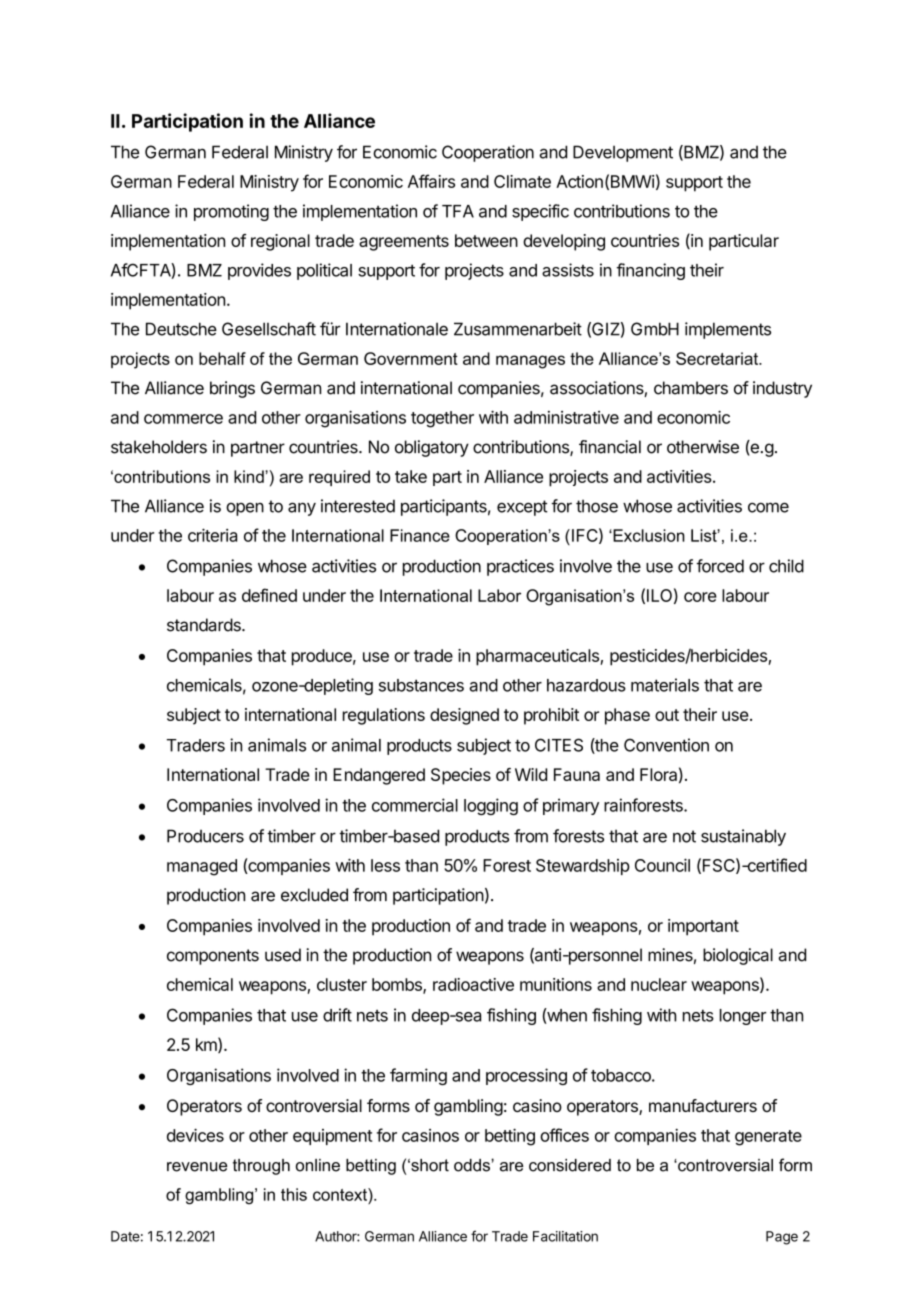 This page has height=1308, width=924. I want to click on TFA, so click(458, 211).
